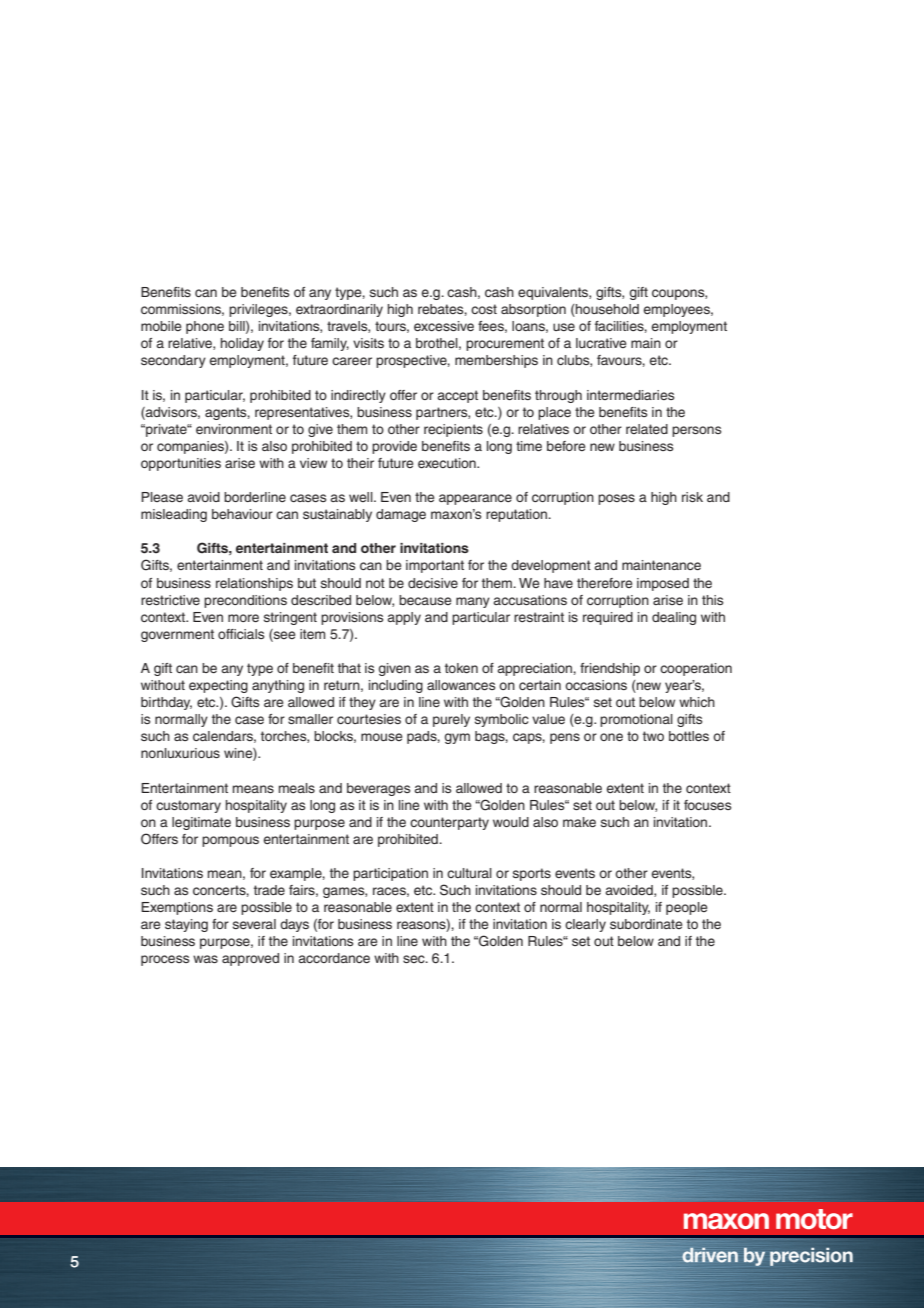  What do you see at coordinates (241, 634) in the screenshot?
I see `officials` at bounding box center [241, 634].
